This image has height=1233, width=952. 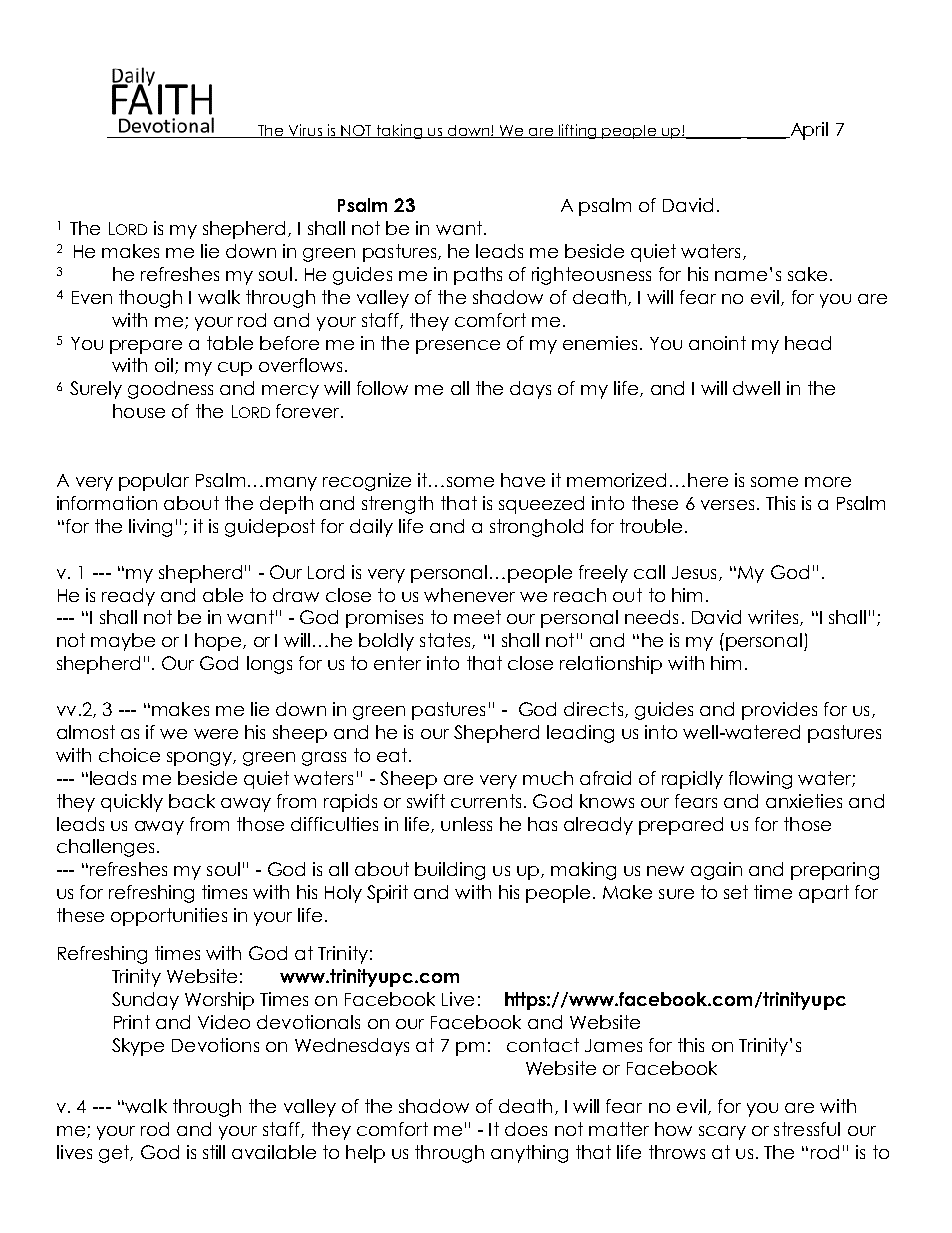 What do you see at coordinates (169, 917) in the image?
I see `opportunities` at bounding box center [169, 917].
